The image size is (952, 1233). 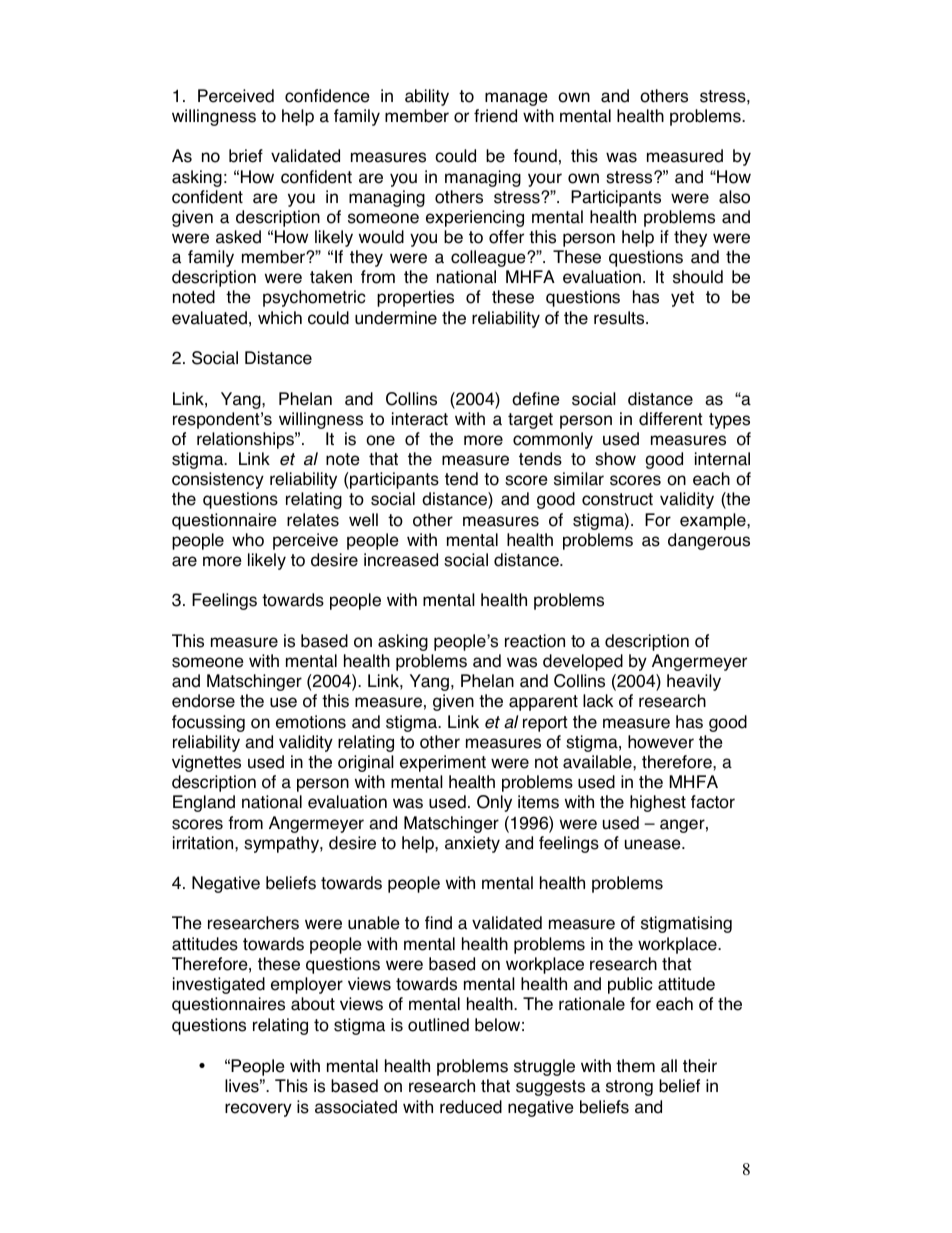 What do you see at coordinates (661, 742) in the document?
I see `however` at bounding box center [661, 742].
